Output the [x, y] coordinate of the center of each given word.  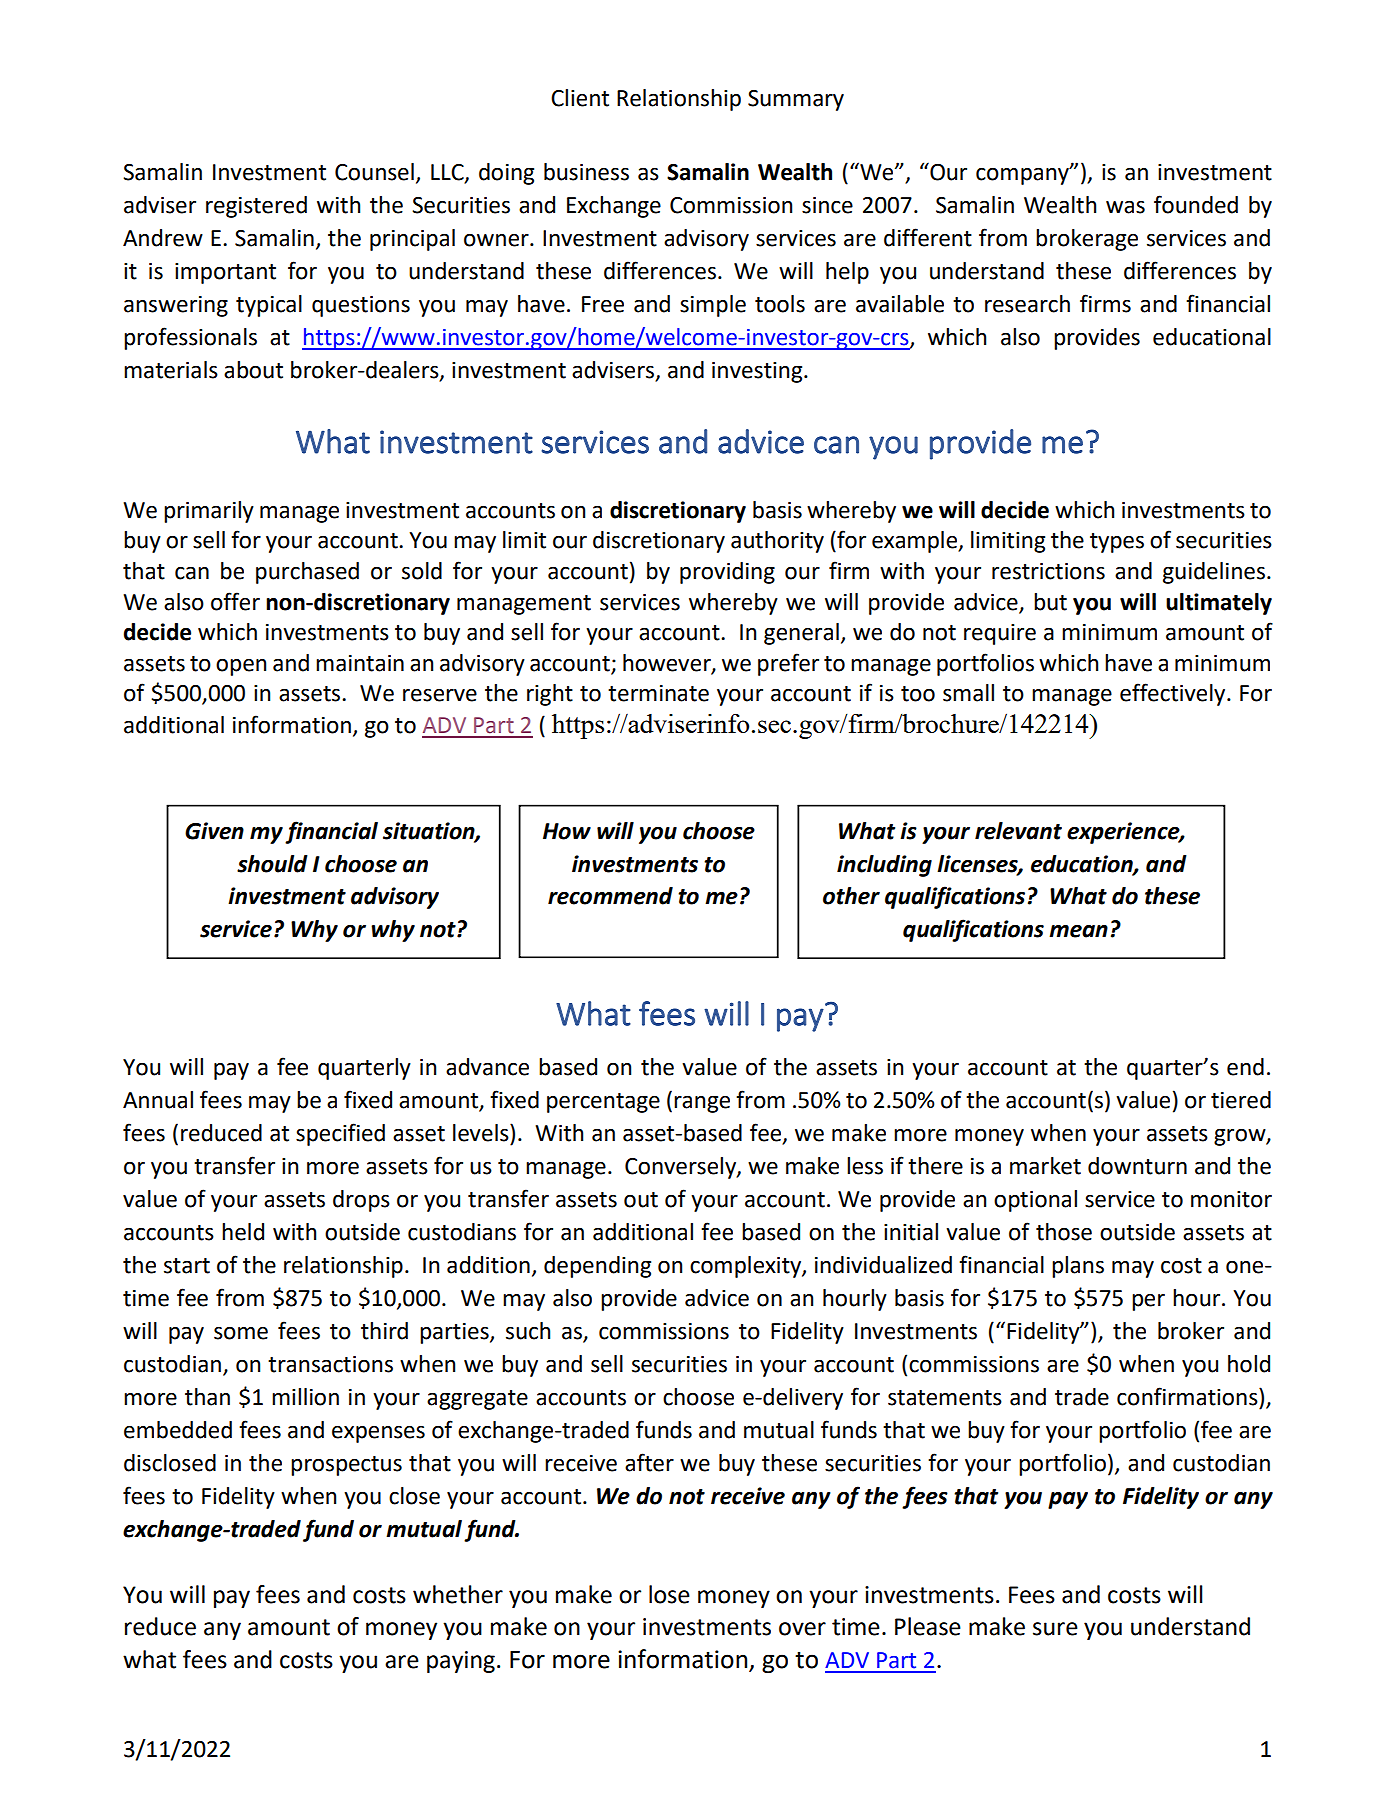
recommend [610, 896]
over [802, 1629]
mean [1078, 931]
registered [256, 207]
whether [458, 1594]
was [1125, 207]
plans [1078, 1267]
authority [777, 542]
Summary [796, 100]
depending [597, 1267]
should [272, 864]
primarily [209, 512]
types [1117, 543]
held [243, 1232]
